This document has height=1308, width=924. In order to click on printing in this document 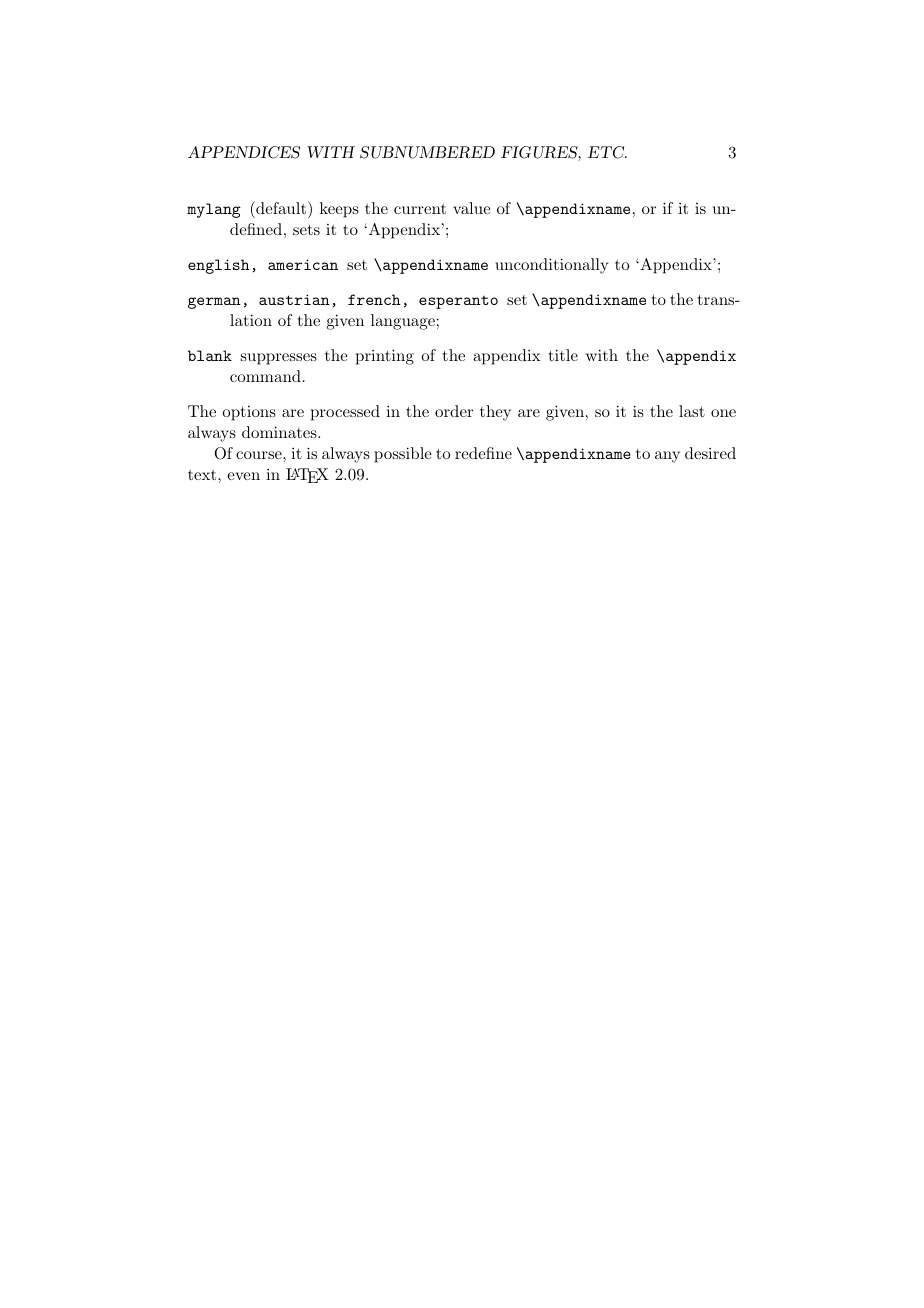, I will do `click(385, 357)`.
